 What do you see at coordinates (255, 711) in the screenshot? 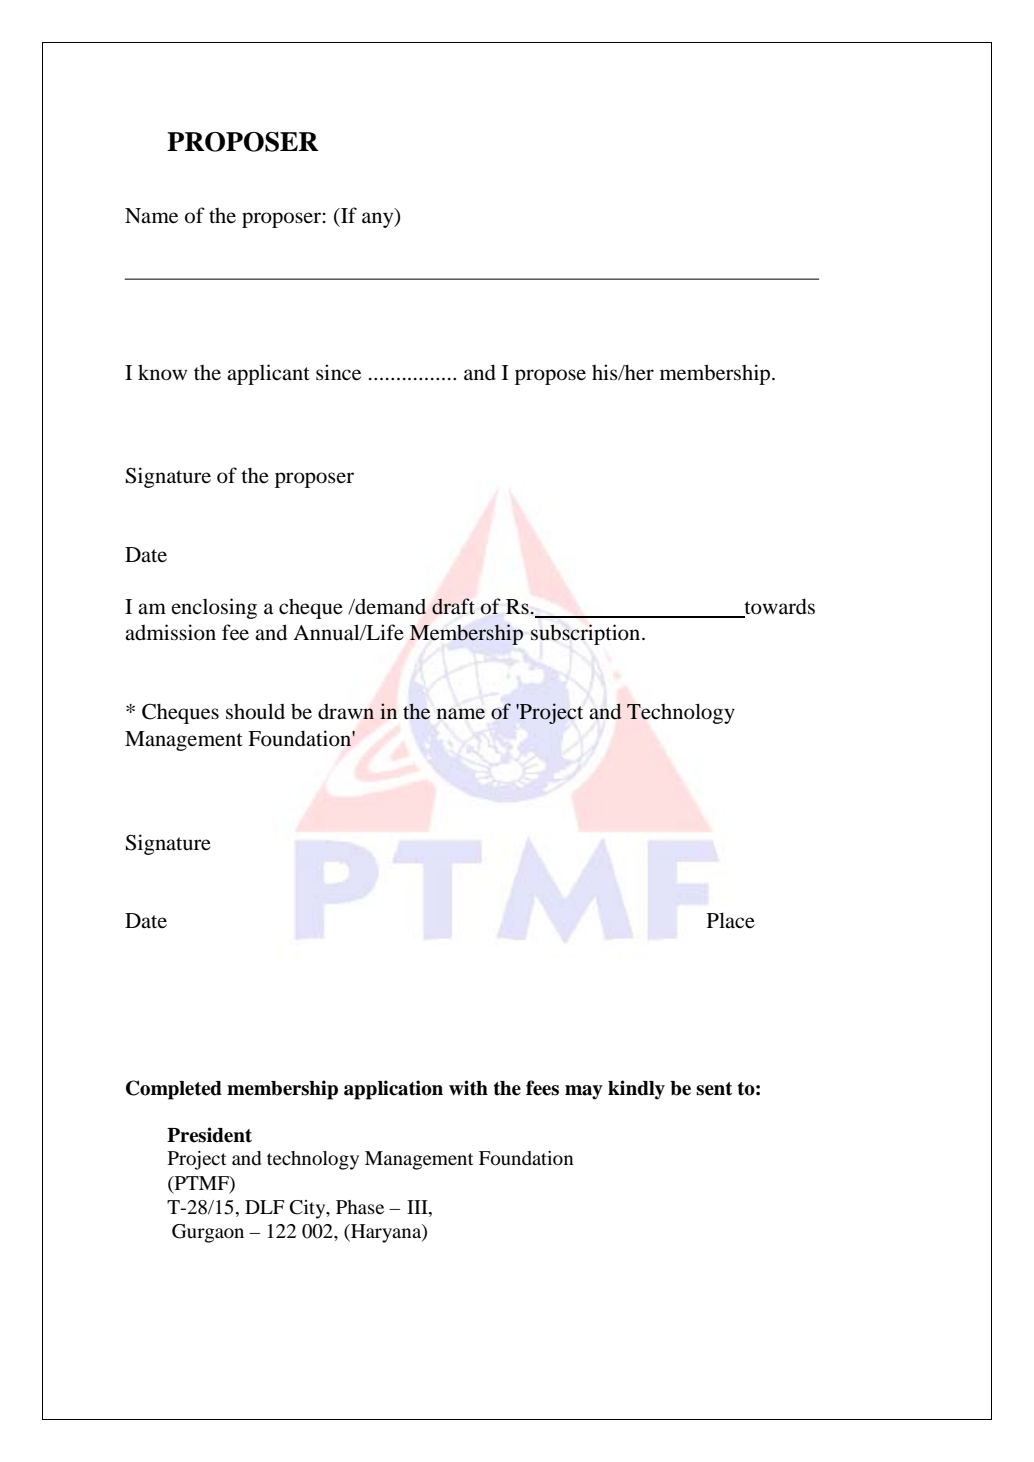
I see `should` at bounding box center [255, 711].
